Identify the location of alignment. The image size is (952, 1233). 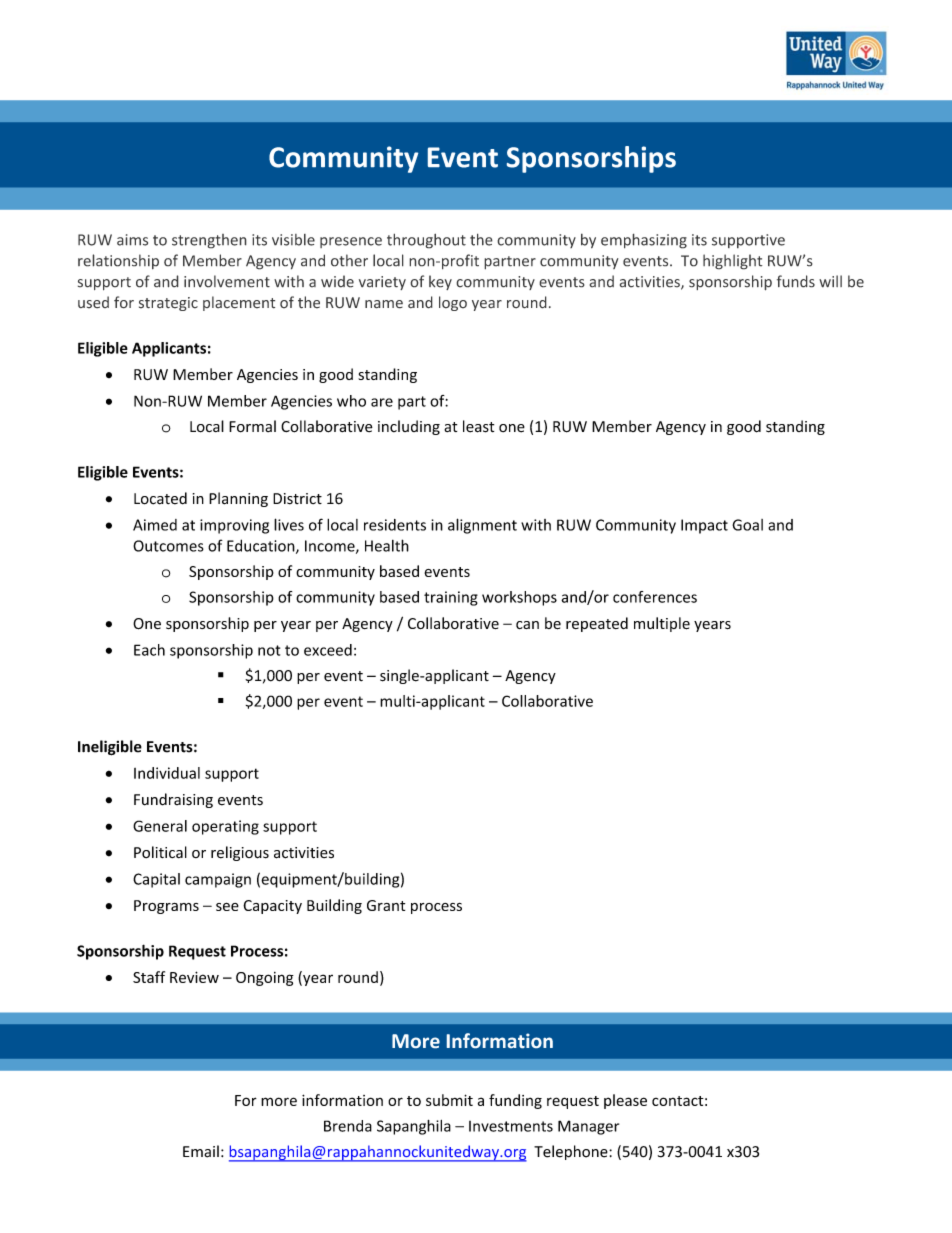
(482, 526).
